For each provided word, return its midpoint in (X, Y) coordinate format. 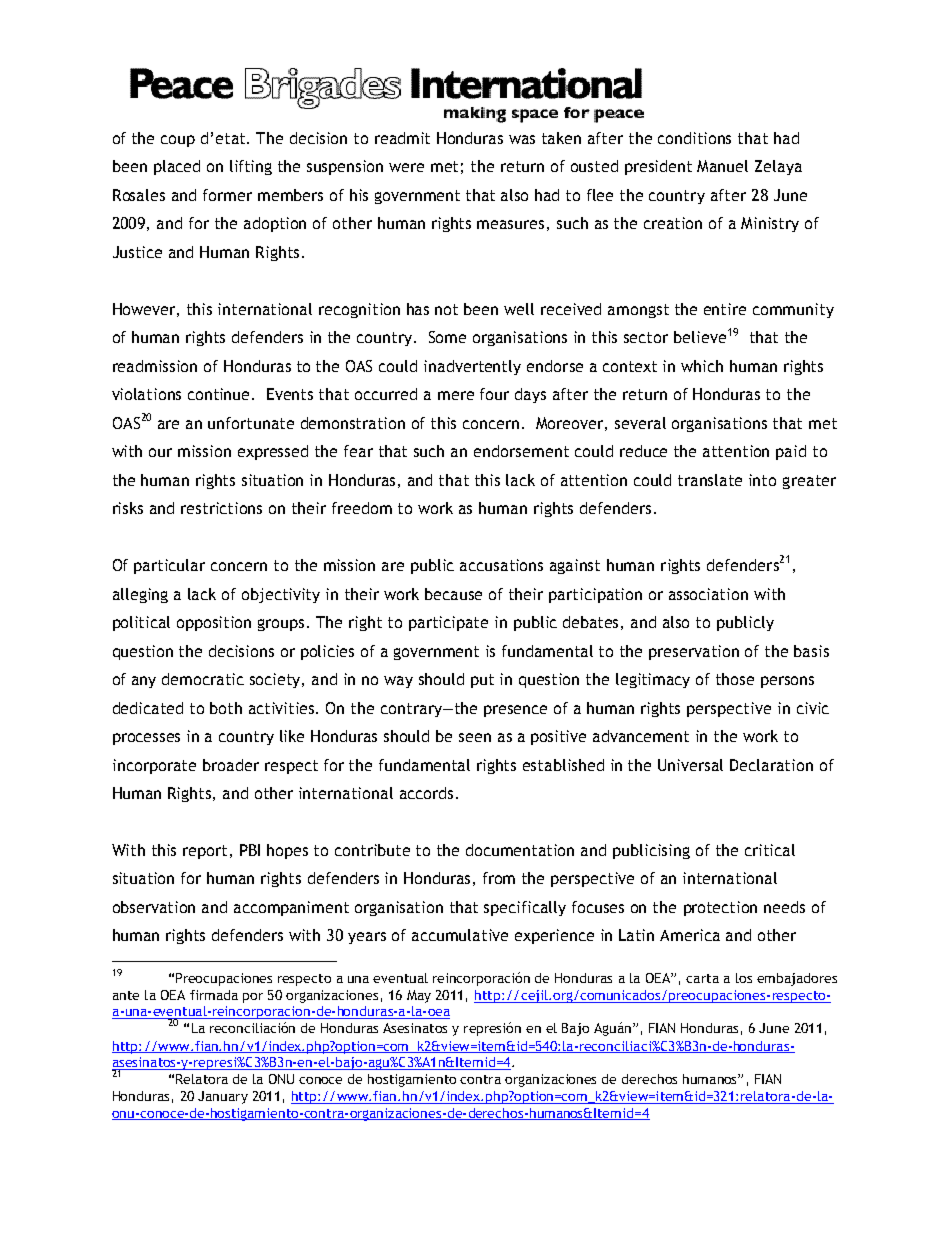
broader (231, 765)
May (419, 996)
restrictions (221, 508)
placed (177, 167)
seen (475, 737)
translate (710, 480)
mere (456, 395)
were (406, 167)
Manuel (722, 166)
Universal (690, 765)
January (223, 1097)
